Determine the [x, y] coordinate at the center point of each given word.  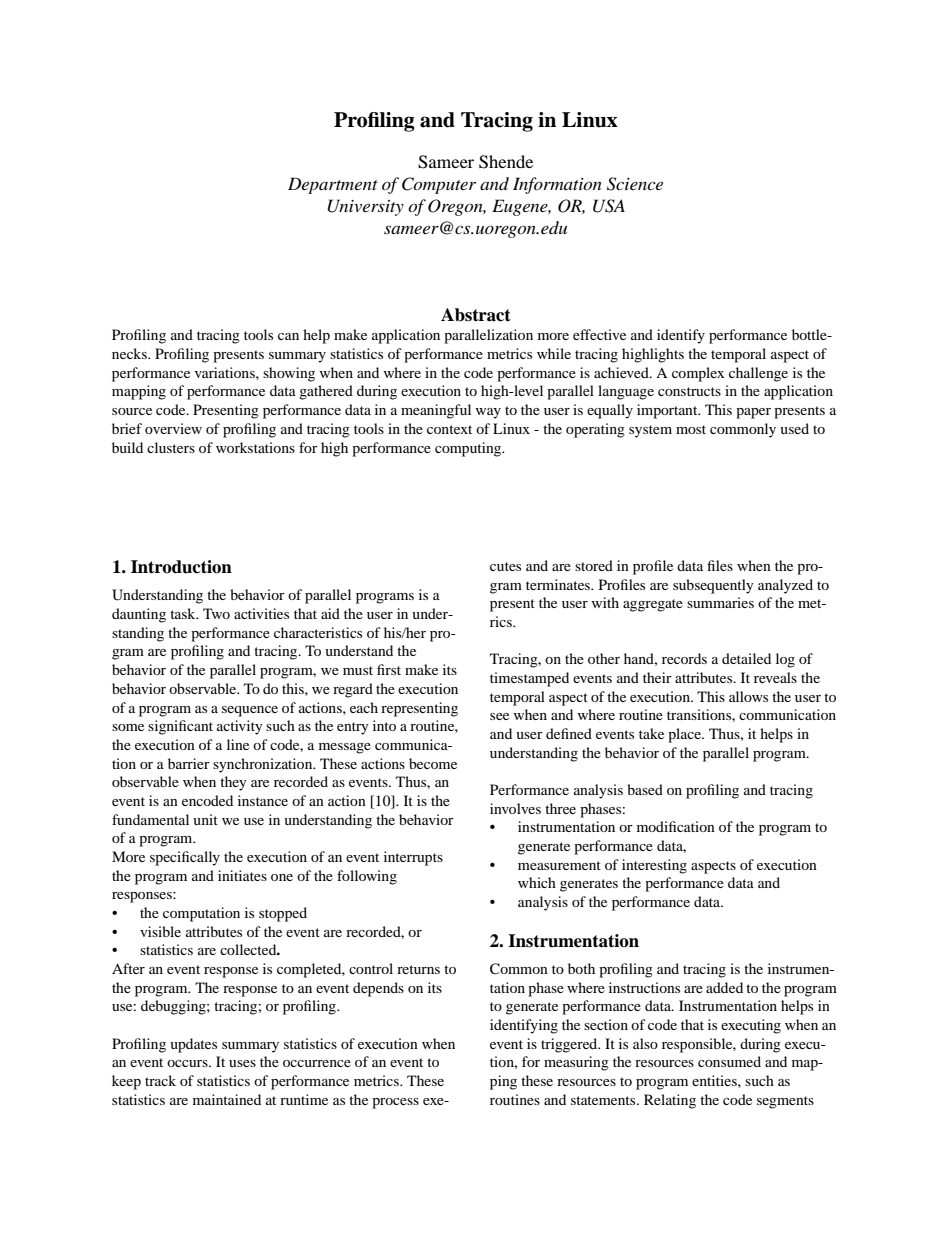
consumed [729, 1061]
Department [333, 185]
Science [635, 184]
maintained [227, 1099]
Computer [439, 185]
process [395, 1103]
